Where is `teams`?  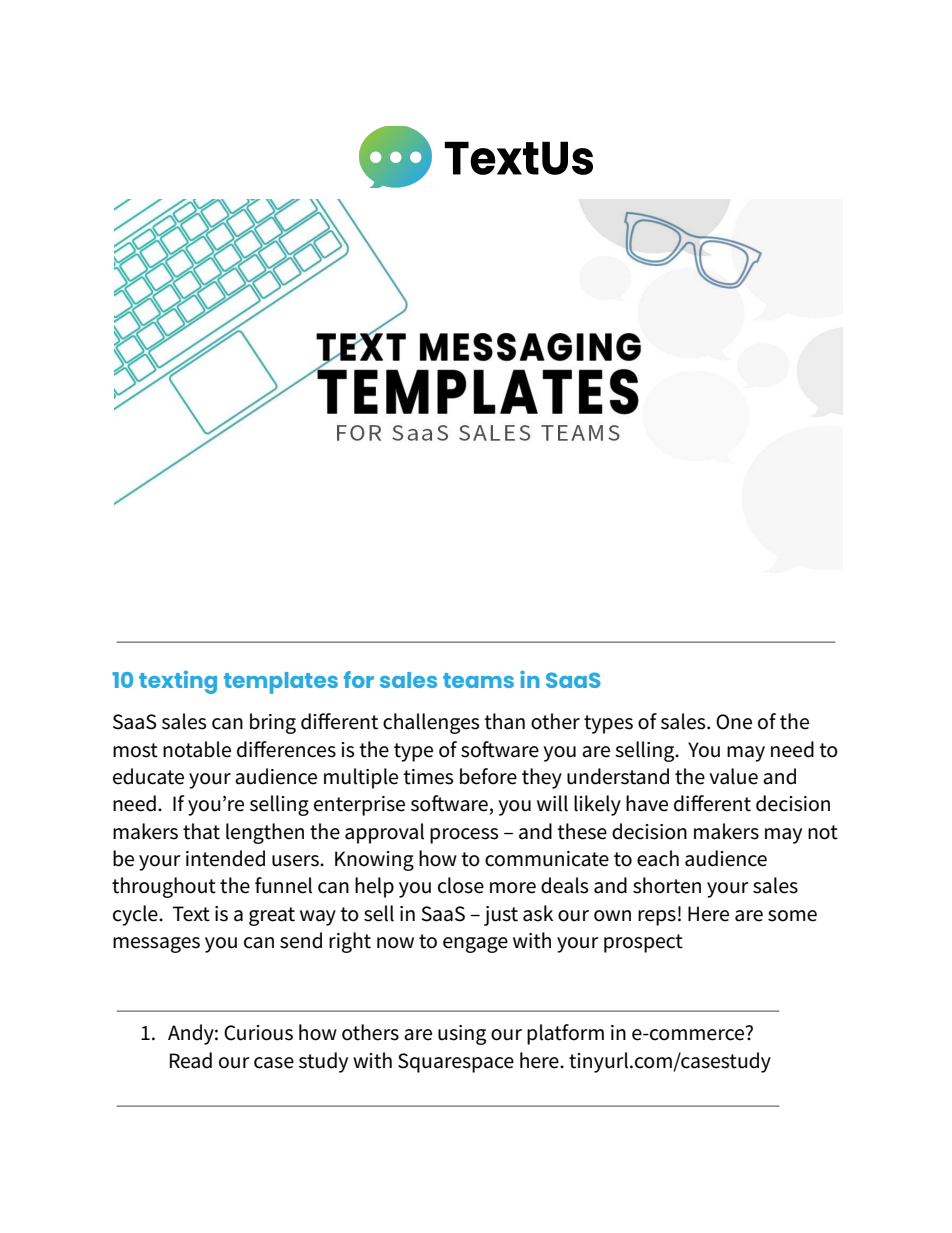 teams is located at coordinates (478, 680).
